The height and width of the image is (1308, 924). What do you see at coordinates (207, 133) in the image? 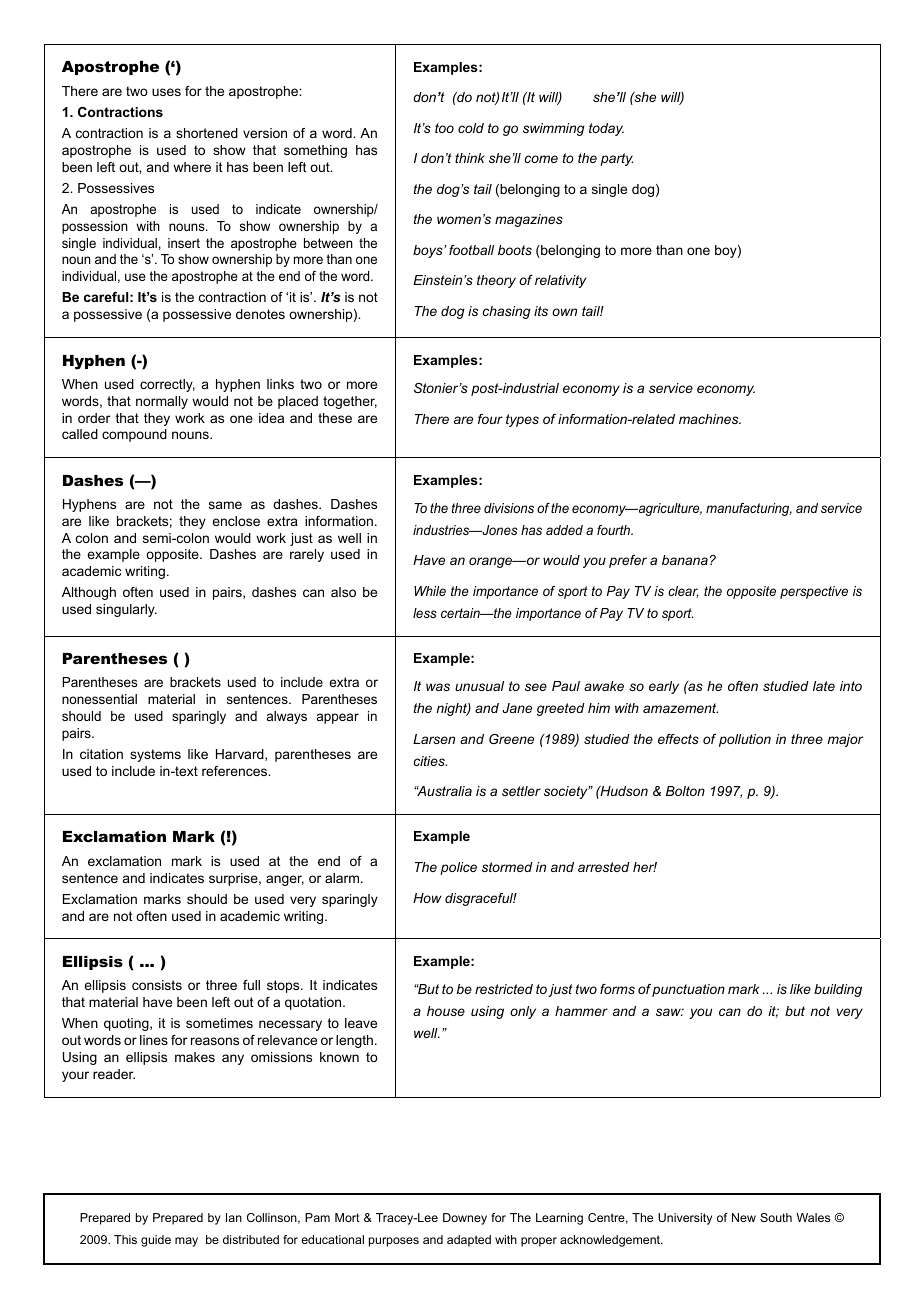
I see `shortened` at bounding box center [207, 133].
